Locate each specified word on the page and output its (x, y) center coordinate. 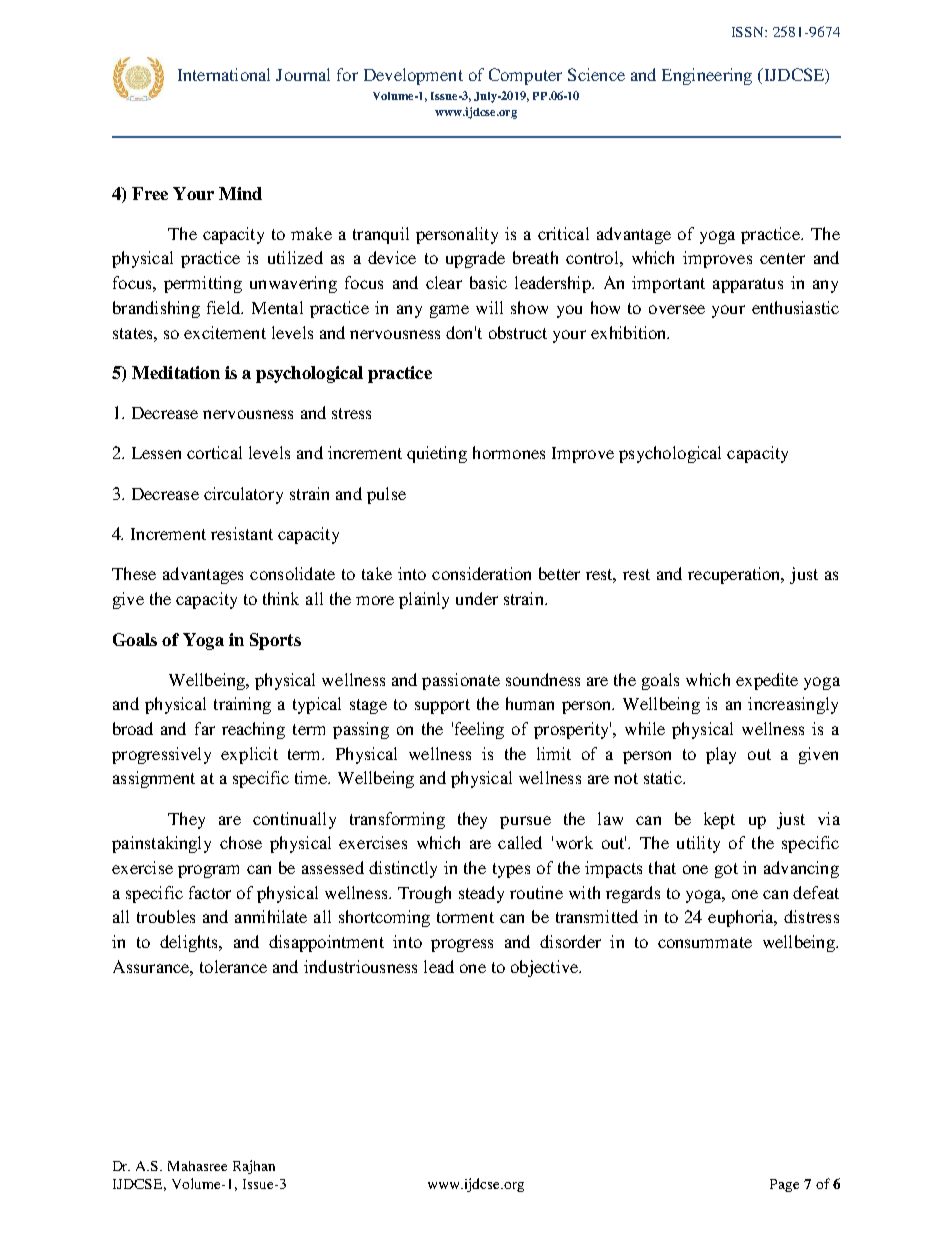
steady (481, 894)
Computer (525, 76)
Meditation (176, 372)
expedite (767, 681)
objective (546, 968)
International (224, 74)
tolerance (233, 966)
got (726, 870)
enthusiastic (795, 307)
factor (210, 892)
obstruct (518, 332)
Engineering (707, 76)
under (477, 598)
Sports (275, 641)
